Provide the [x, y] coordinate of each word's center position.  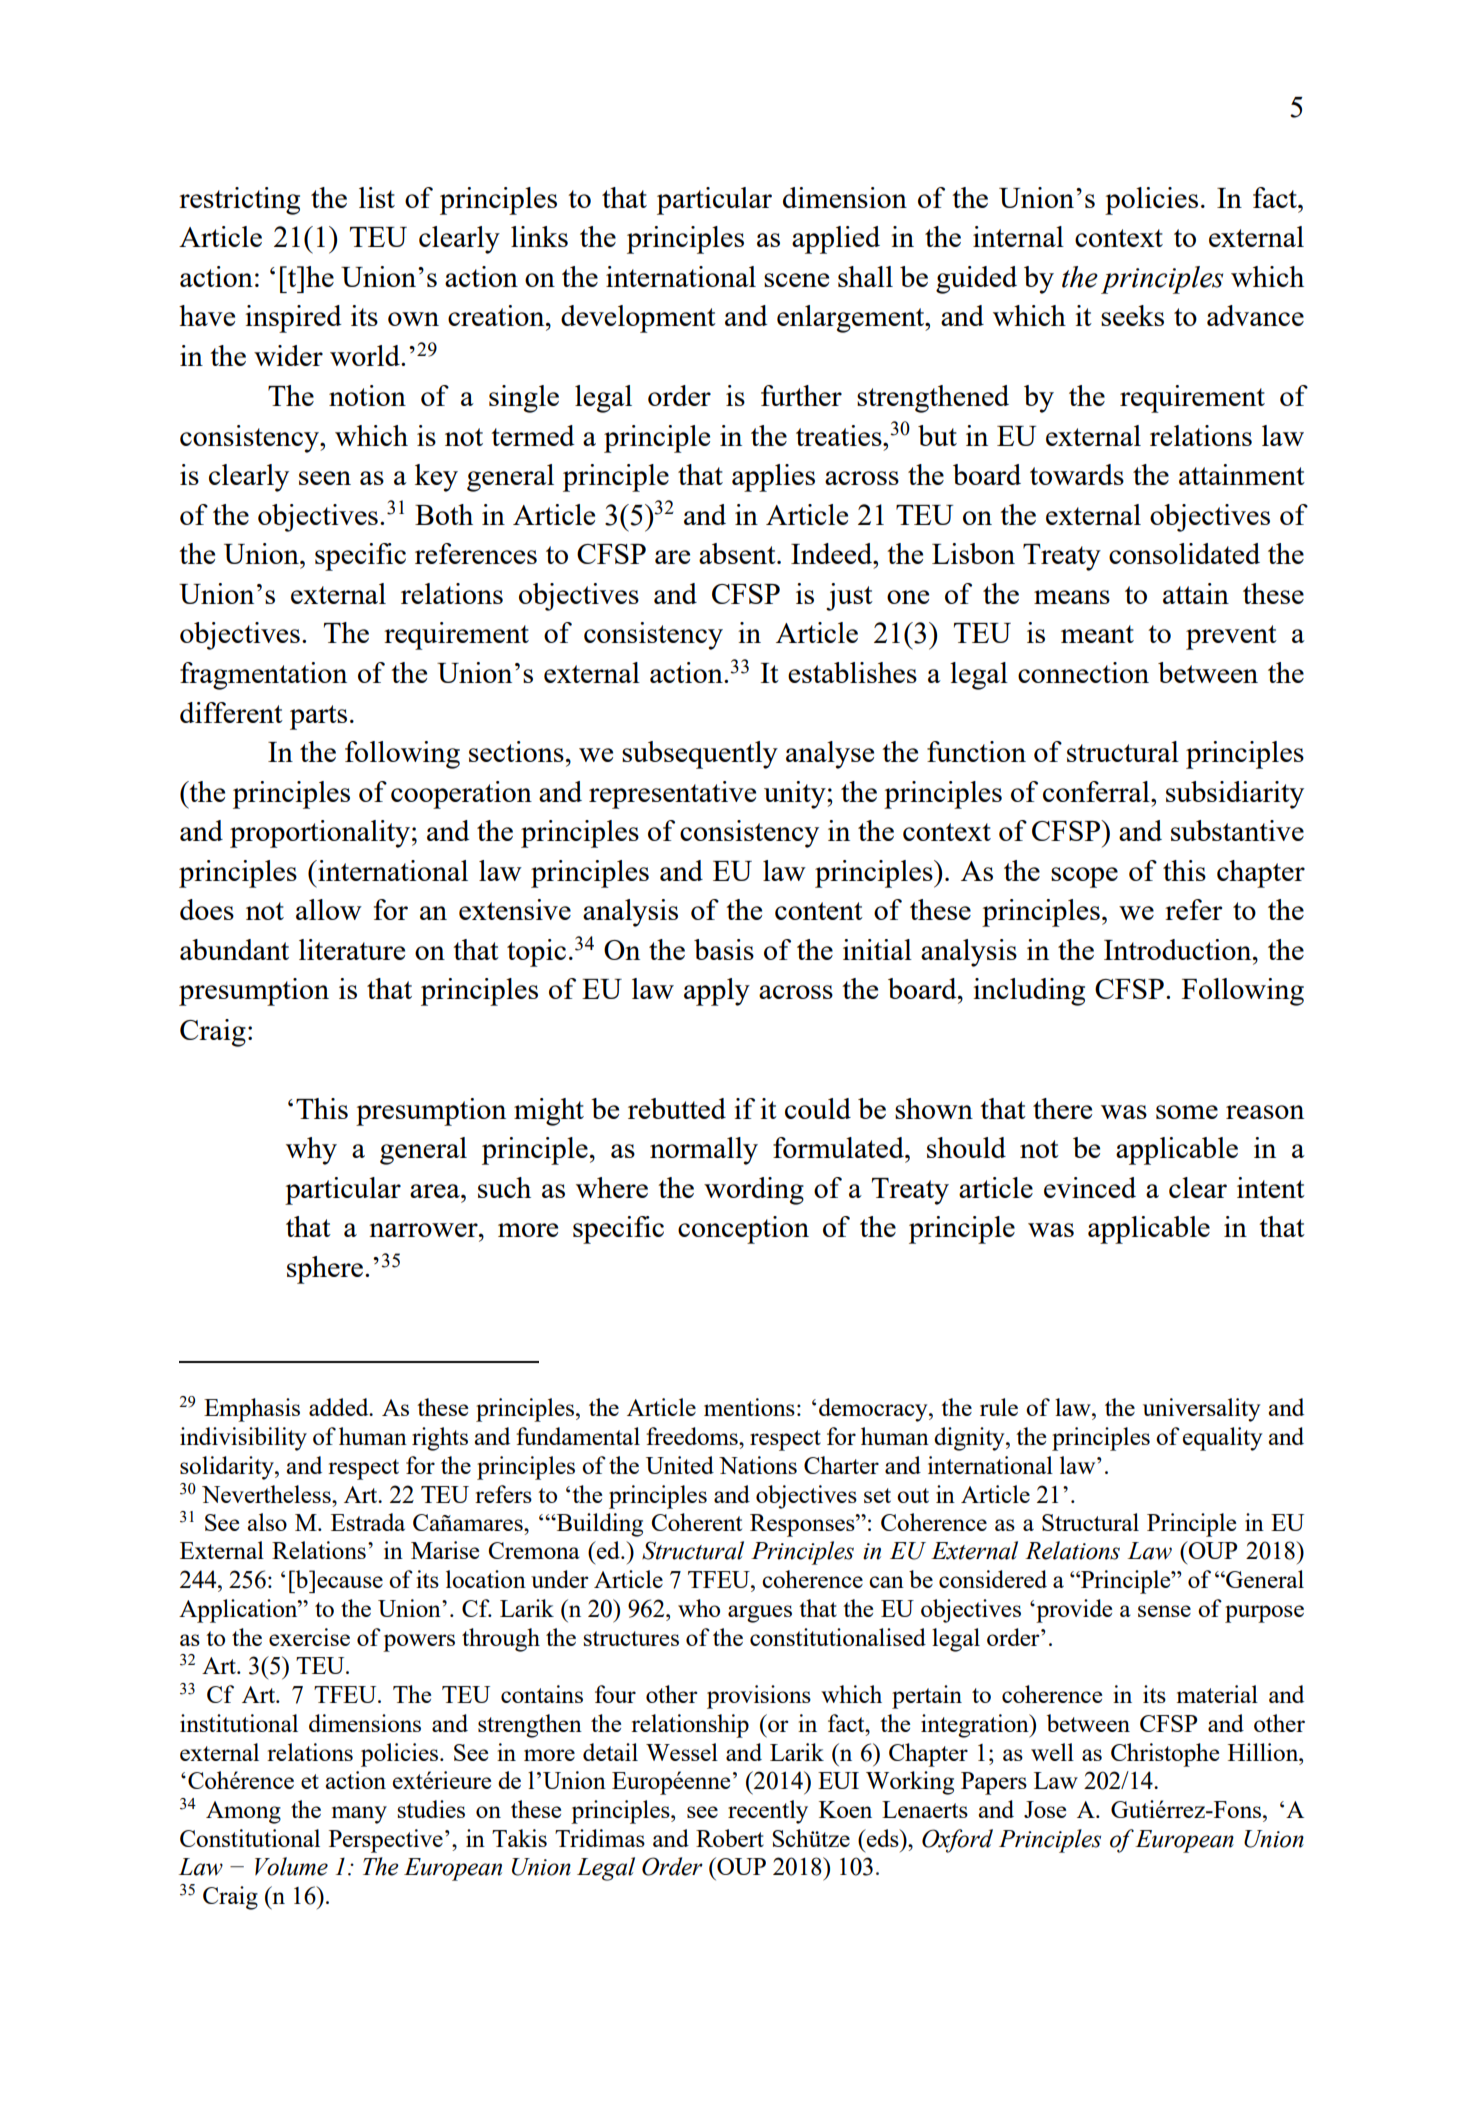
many [359, 1815]
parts [318, 717]
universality [1201, 1410]
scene [796, 280]
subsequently [700, 755]
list [377, 197]
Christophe [1165, 1755]
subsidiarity [1235, 795]
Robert [730, 1838]
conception [743, 1230]
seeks [1132, 315]
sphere [325, 1270]
